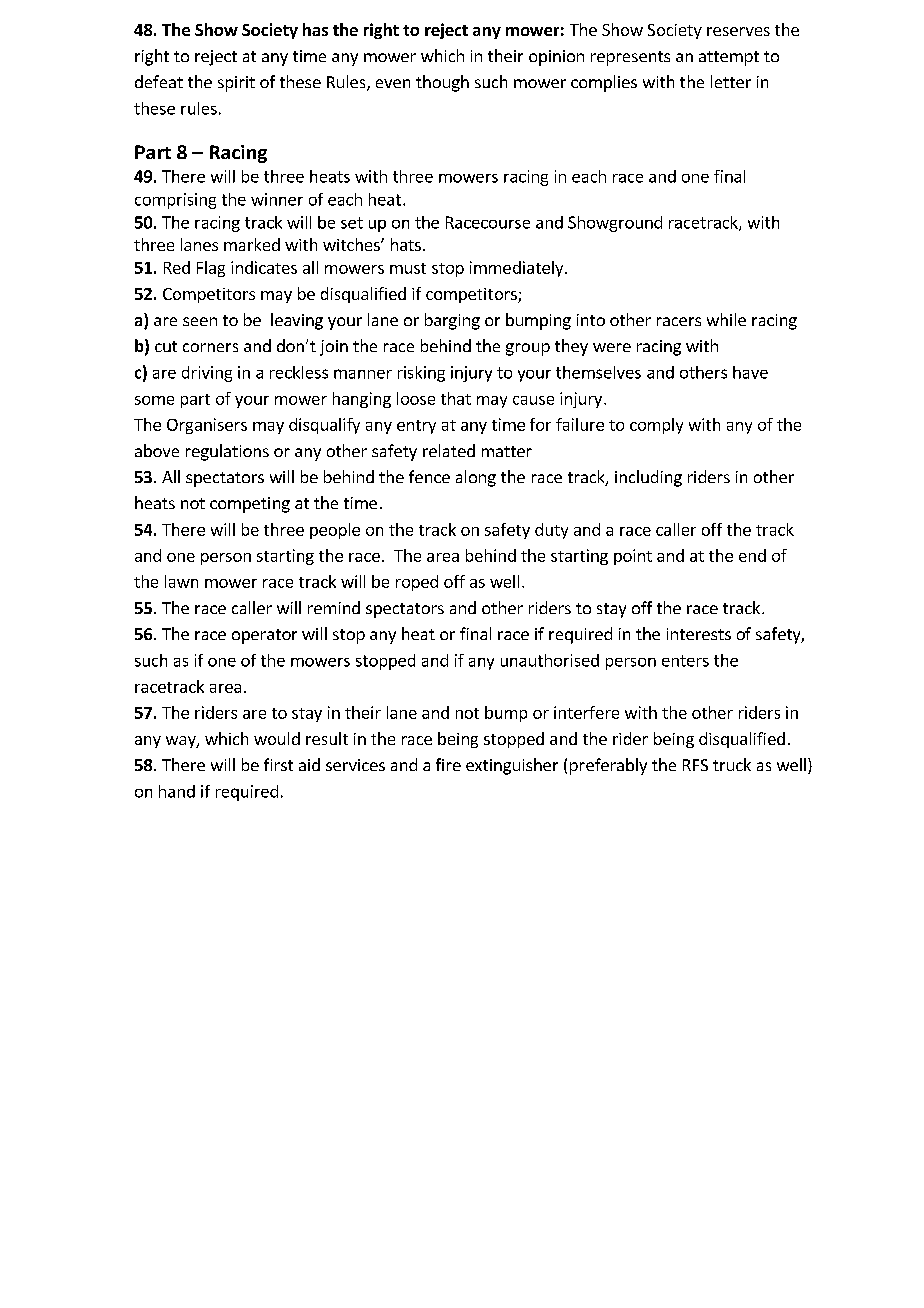 This screenshot has height=1308, width=924. Describe the element at coordinates (448, 764) in the screenshot. I see `fire` at that location.
